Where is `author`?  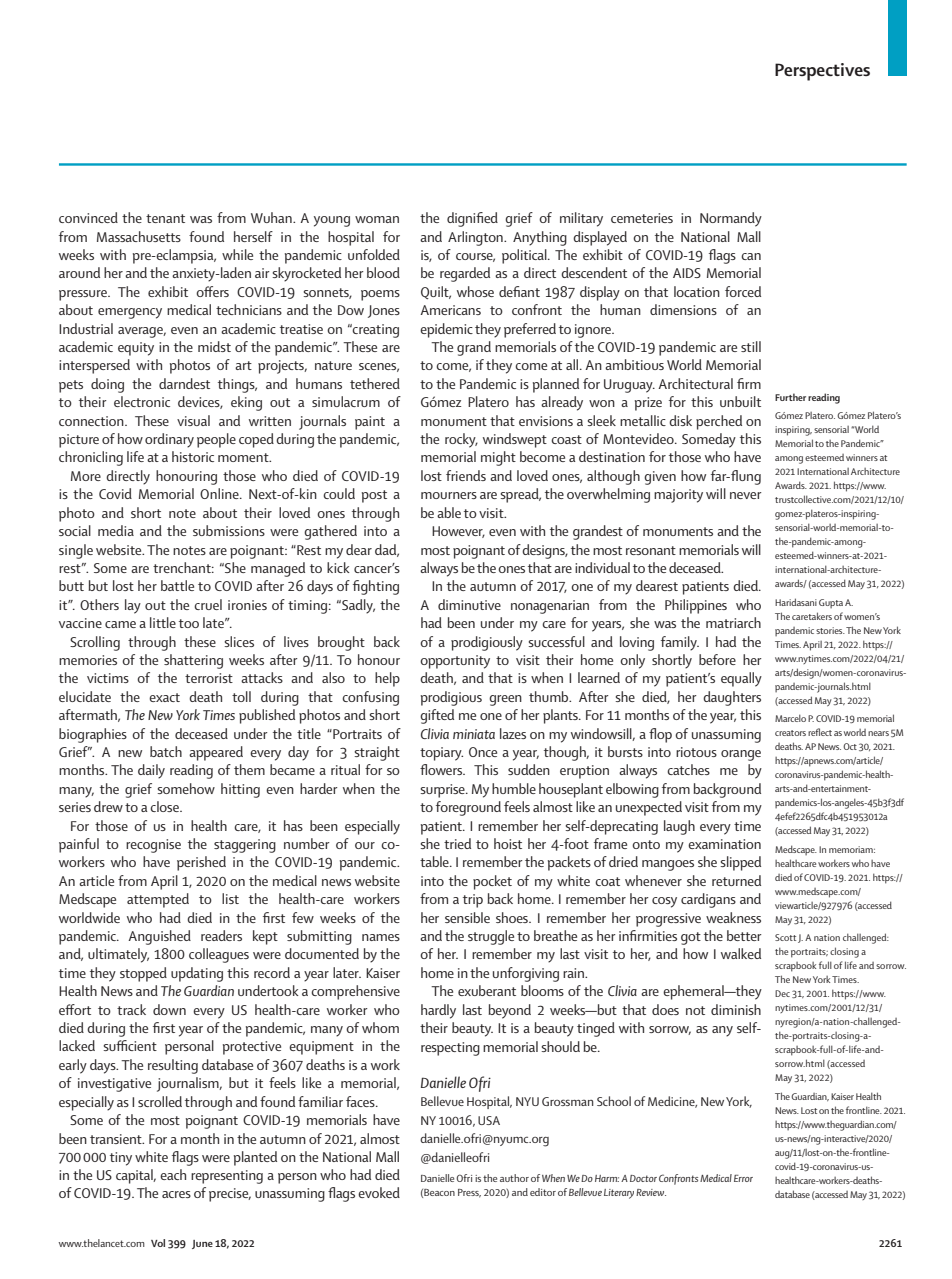 author is located at coordinates (514, 1178).
